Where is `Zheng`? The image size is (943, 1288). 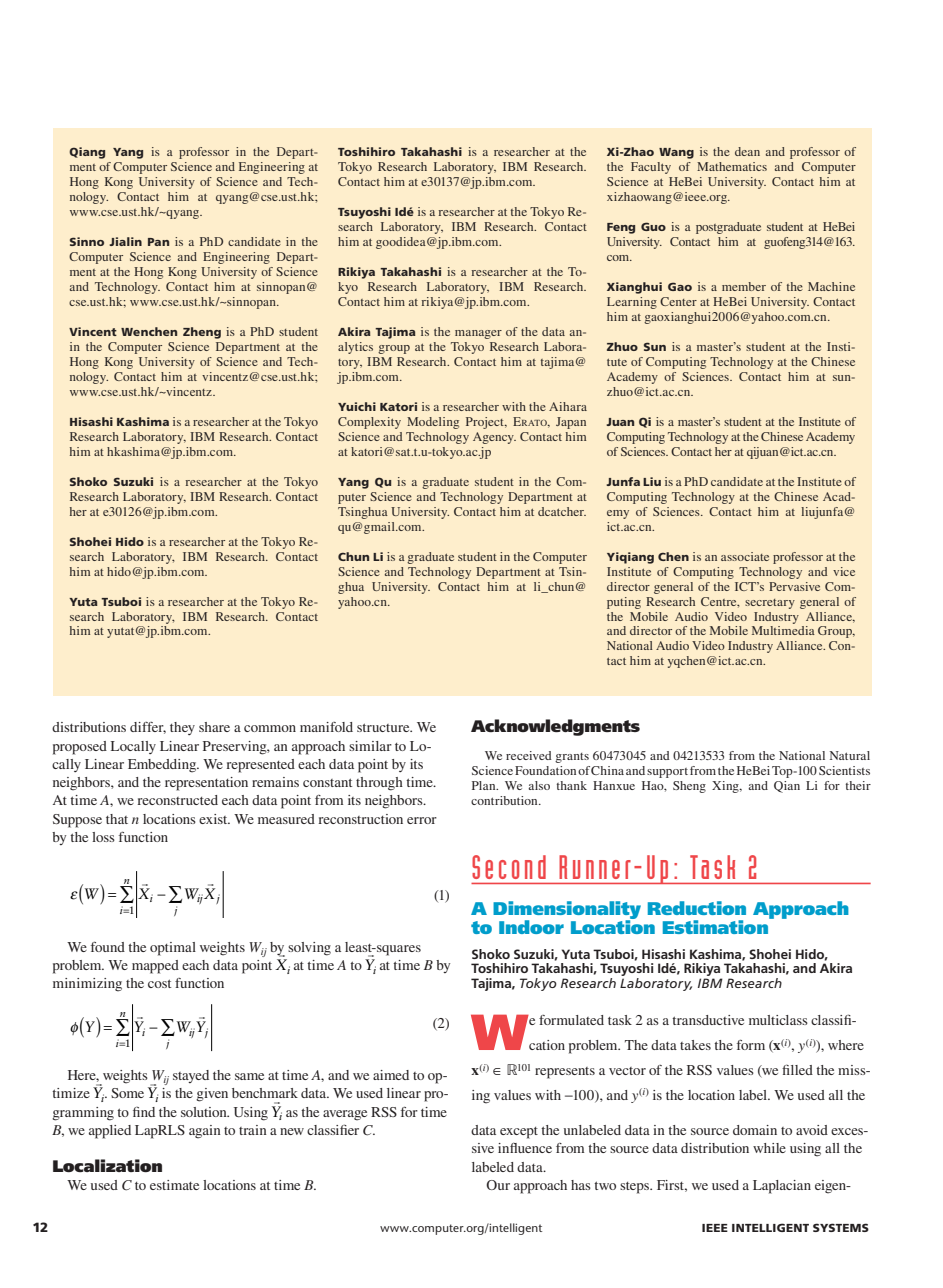 Zheng is located at coordinates (202, 333).
